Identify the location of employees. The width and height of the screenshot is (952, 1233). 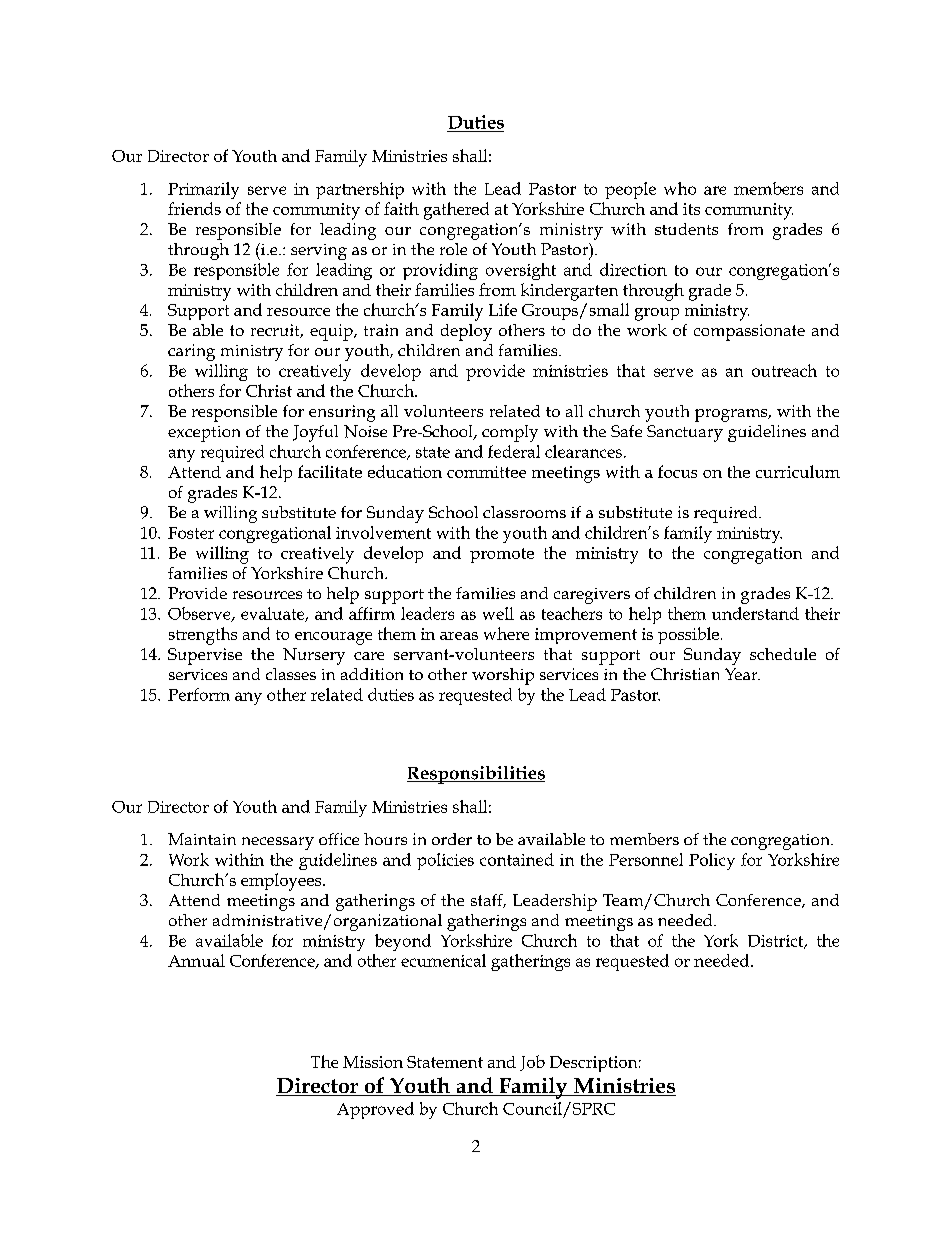
(282, 882).
